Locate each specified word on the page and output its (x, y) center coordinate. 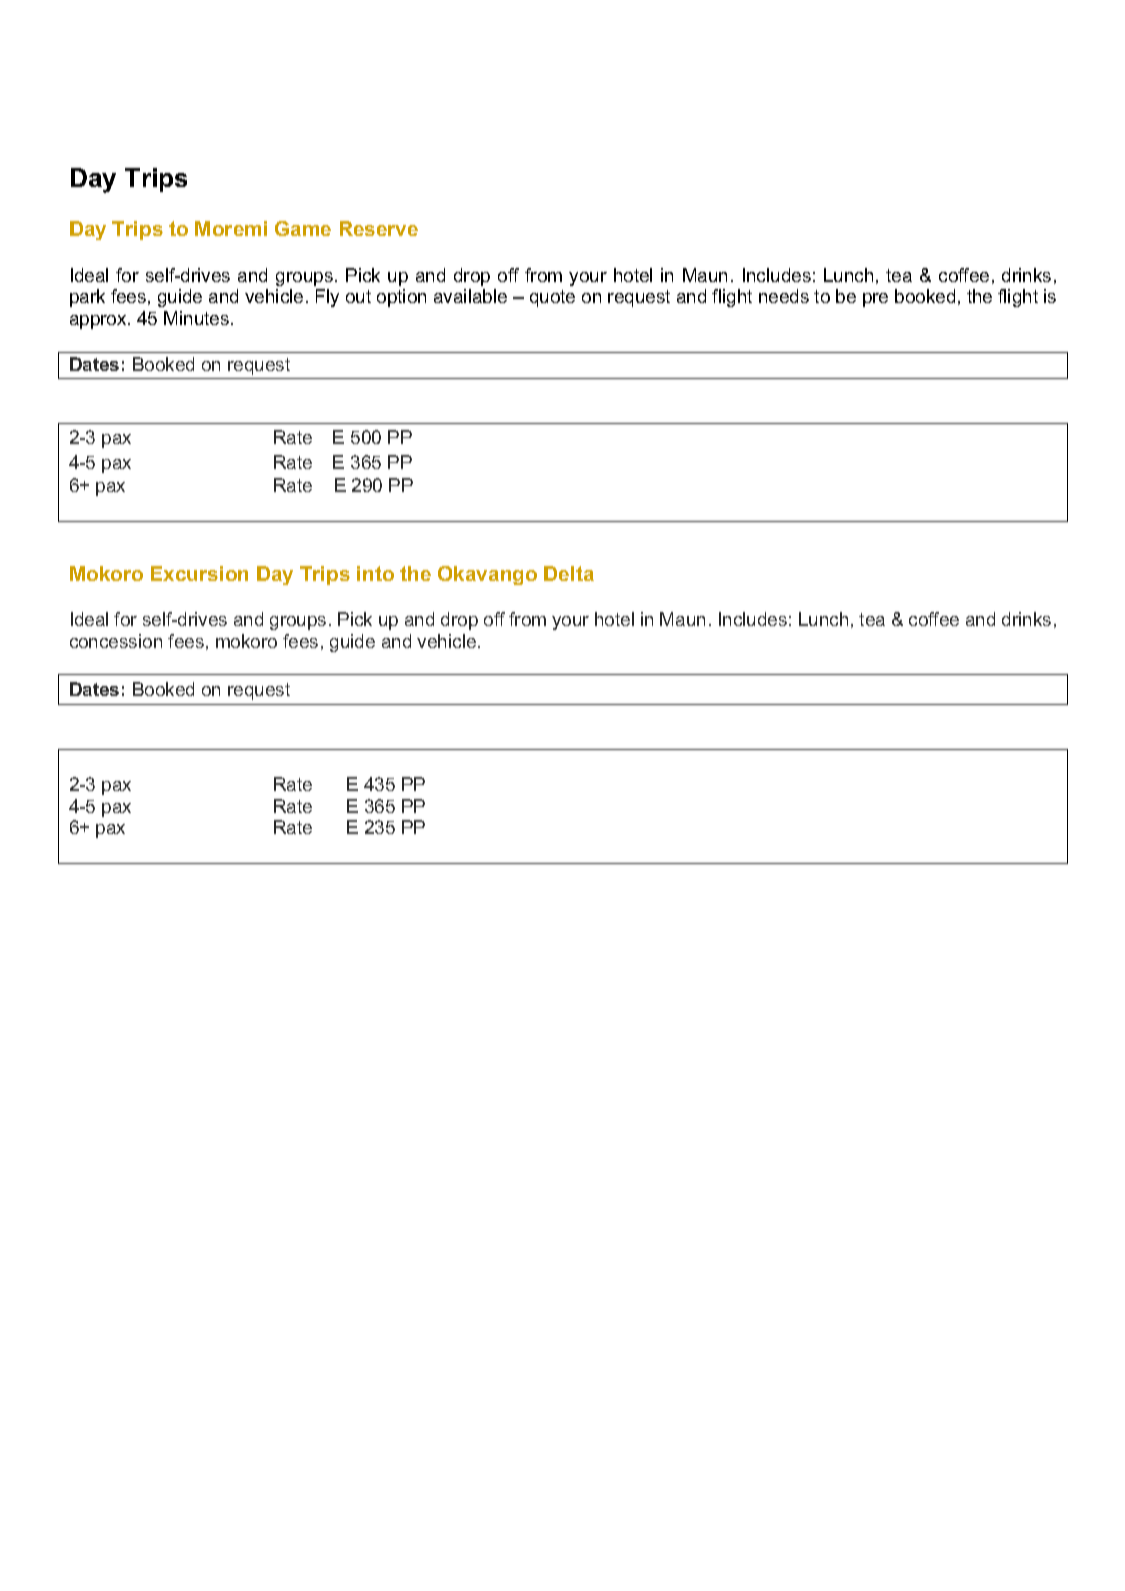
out (358, 296)
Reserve (379, 228)
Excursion (199, 573)
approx (99, 322)
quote (552, 298)
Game (303, 228)
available (470, 296)
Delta (569, 573)
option (401, 298)
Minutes (198, 318)
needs (784, 296)
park (87, 298)
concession (116, 641)
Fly (327, 298)
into (375, 573)
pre (875, 300)
